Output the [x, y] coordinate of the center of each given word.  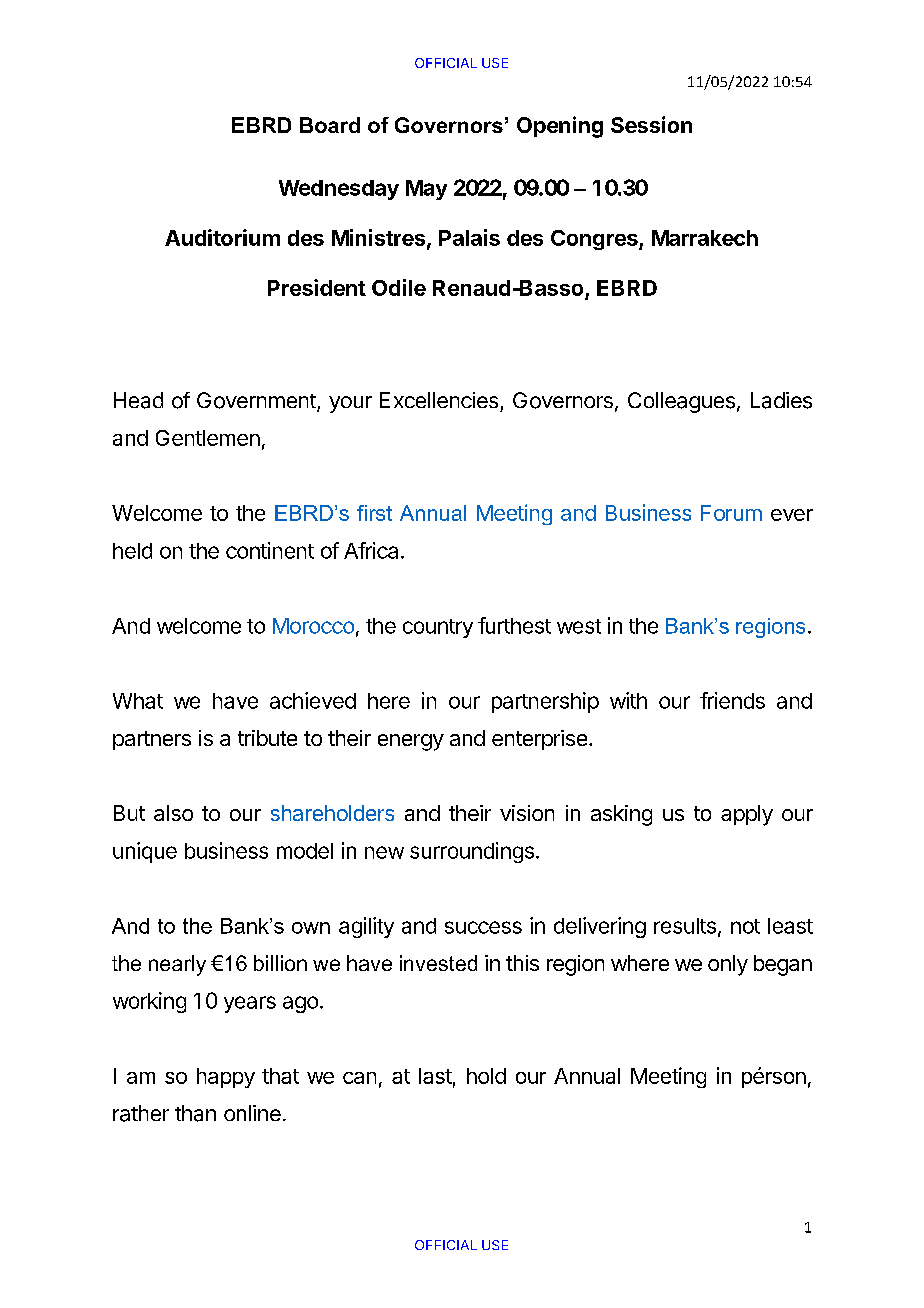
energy [411, 742]
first [374, 513]
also [173, 813]
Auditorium [222, 237]
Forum [731, 513]
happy [226, 1078]
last [435, 1076]
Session [651, 124]
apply [747, 815]
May [426, 190]
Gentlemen [208, 438]
